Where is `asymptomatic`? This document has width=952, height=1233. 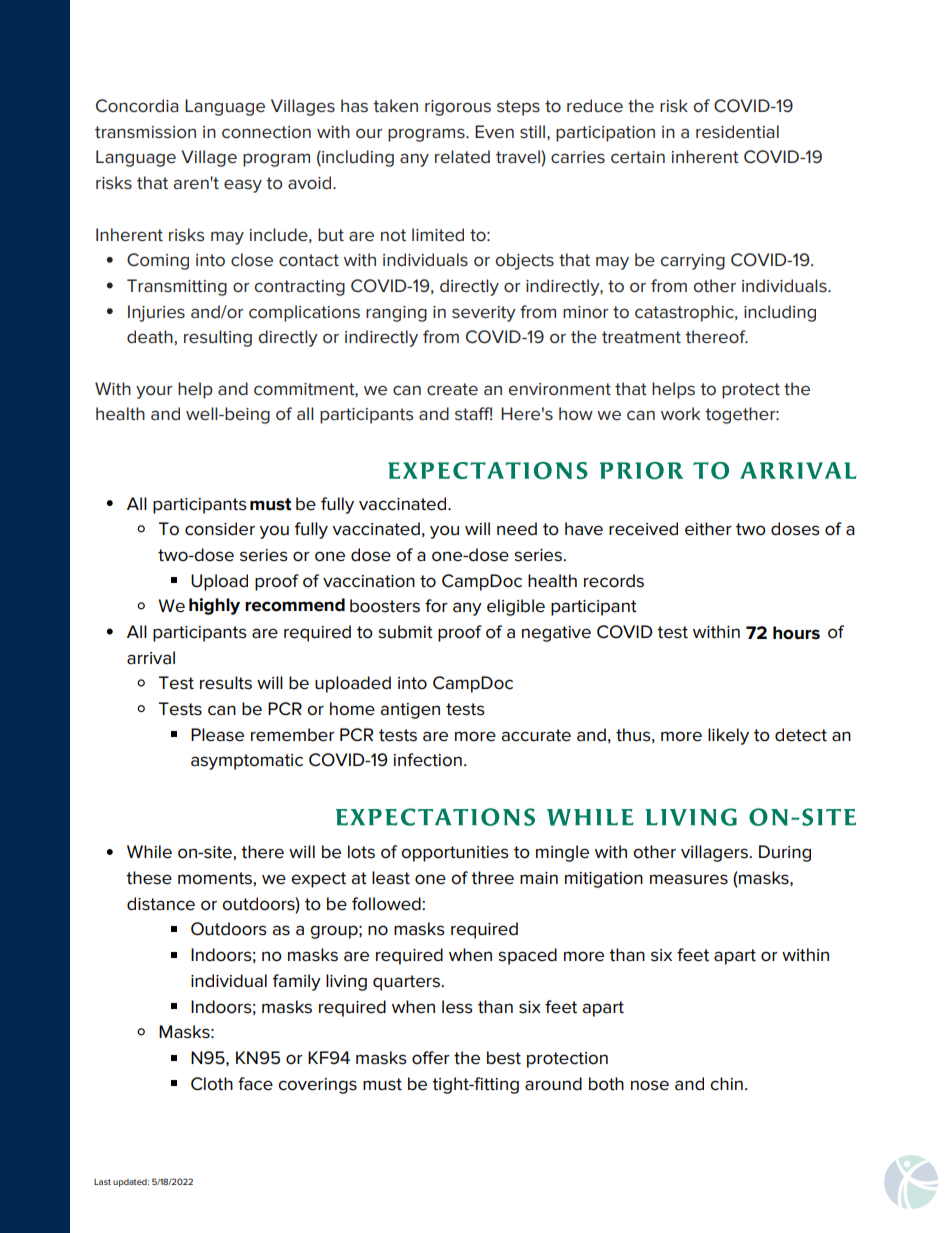 asymptomatic is located at coordinates (247, 762).
